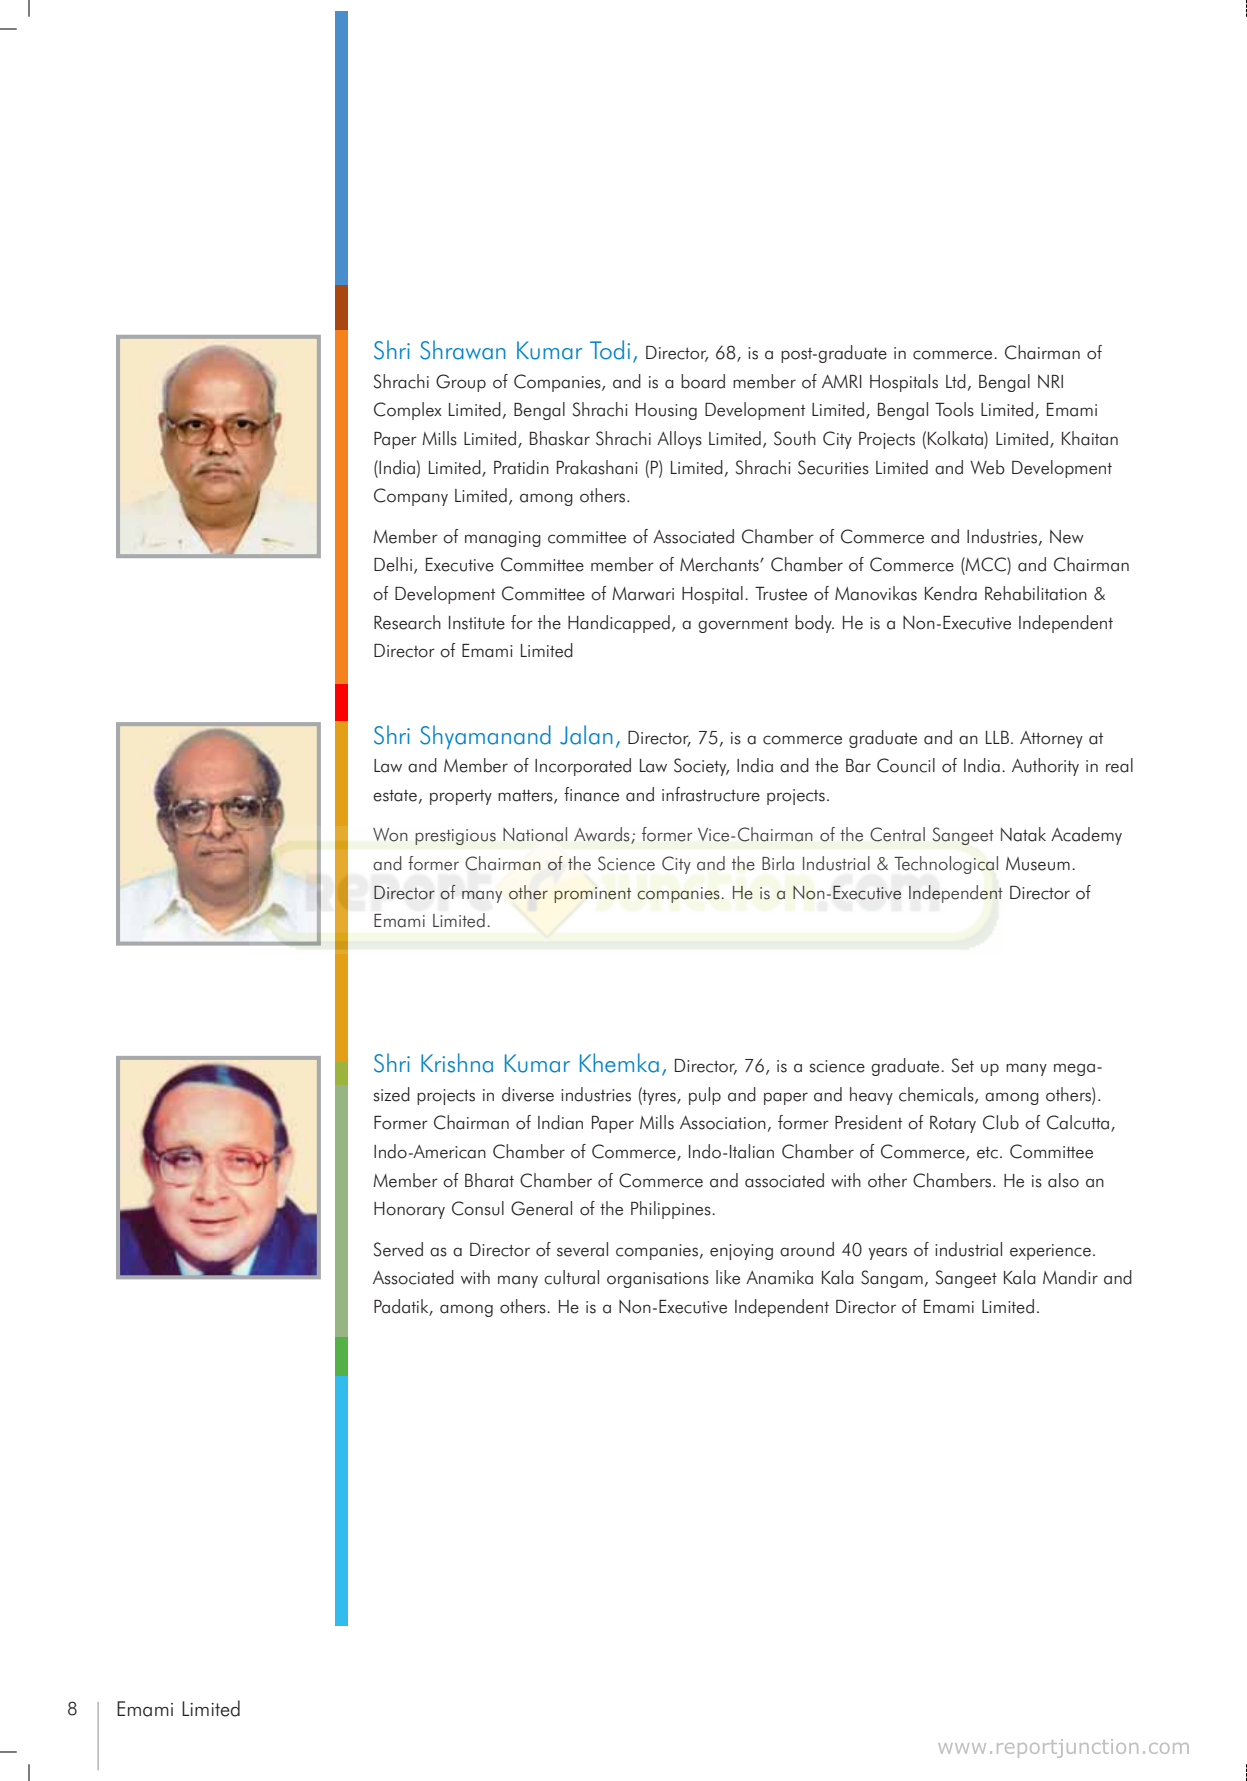 This screenshot has height=1781, width=1247. I want to click on experience, so click(1050, 1252).
